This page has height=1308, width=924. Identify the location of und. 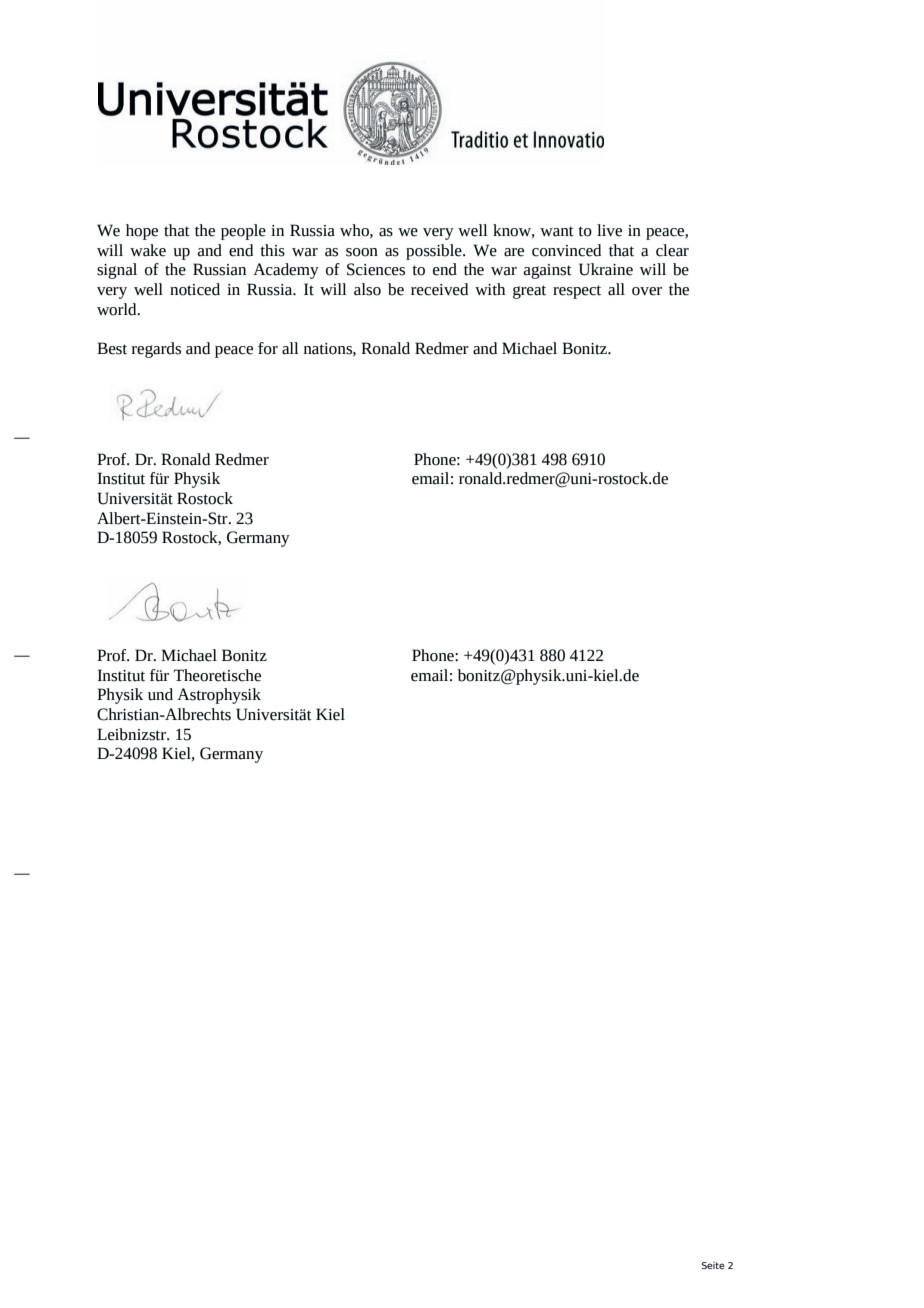
(160, 694).
